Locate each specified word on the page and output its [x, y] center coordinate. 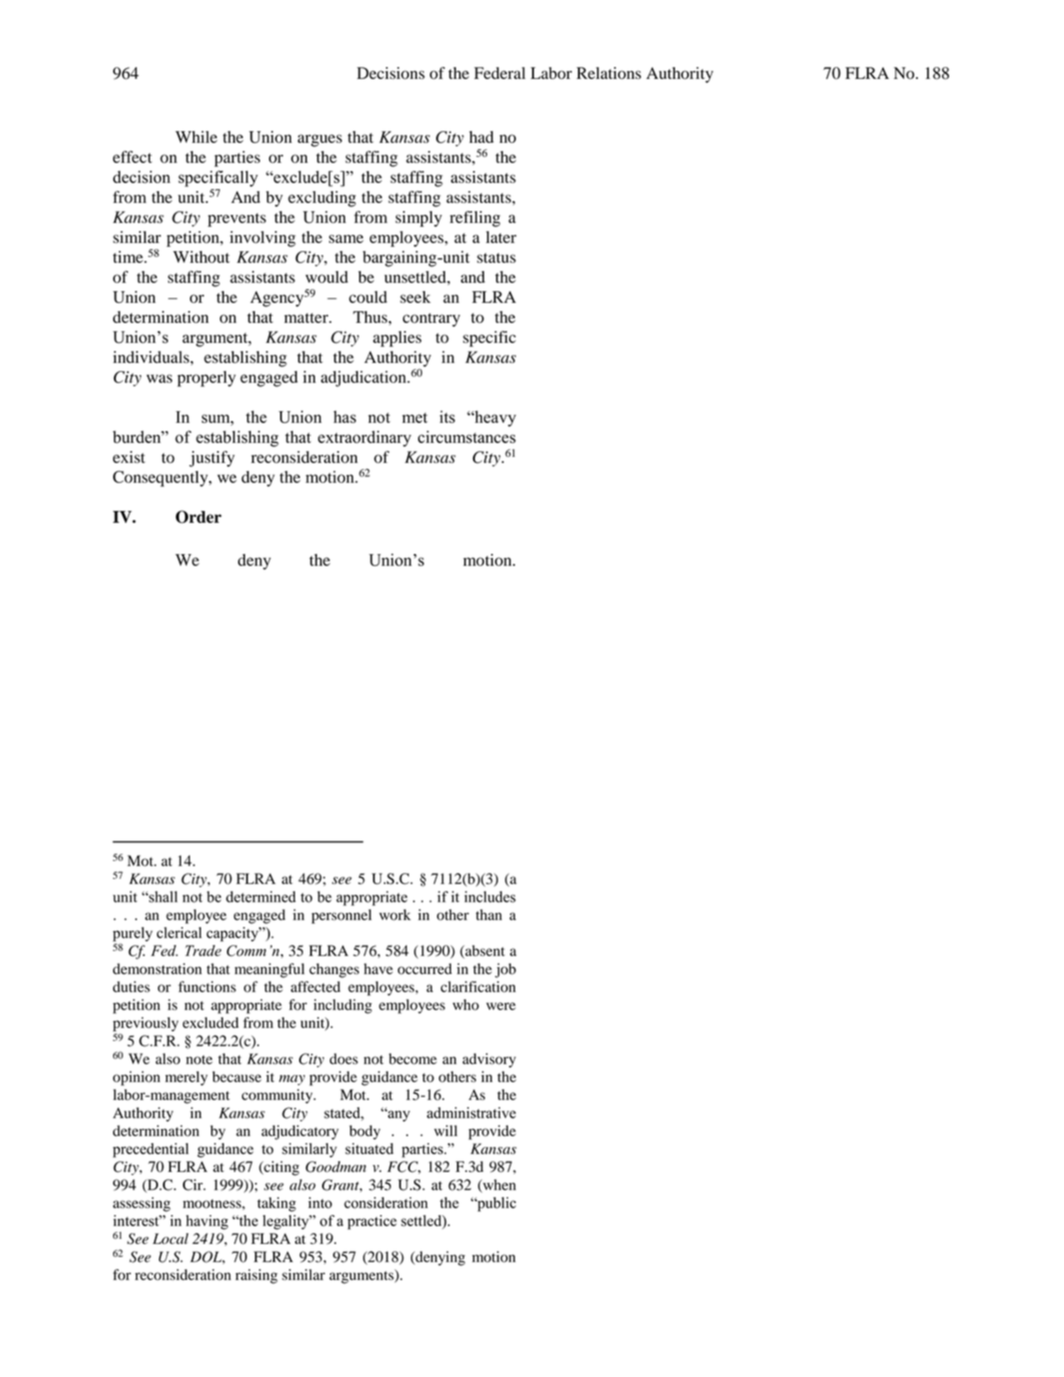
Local [171, 1238]
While [196, 137]
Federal [499, 73]
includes [490, 897]
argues [320, 140]
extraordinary [364, 439]
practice [372, 1222]
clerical [179, 932]
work [395, 915]
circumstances [467, 437]
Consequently [161, 479]
